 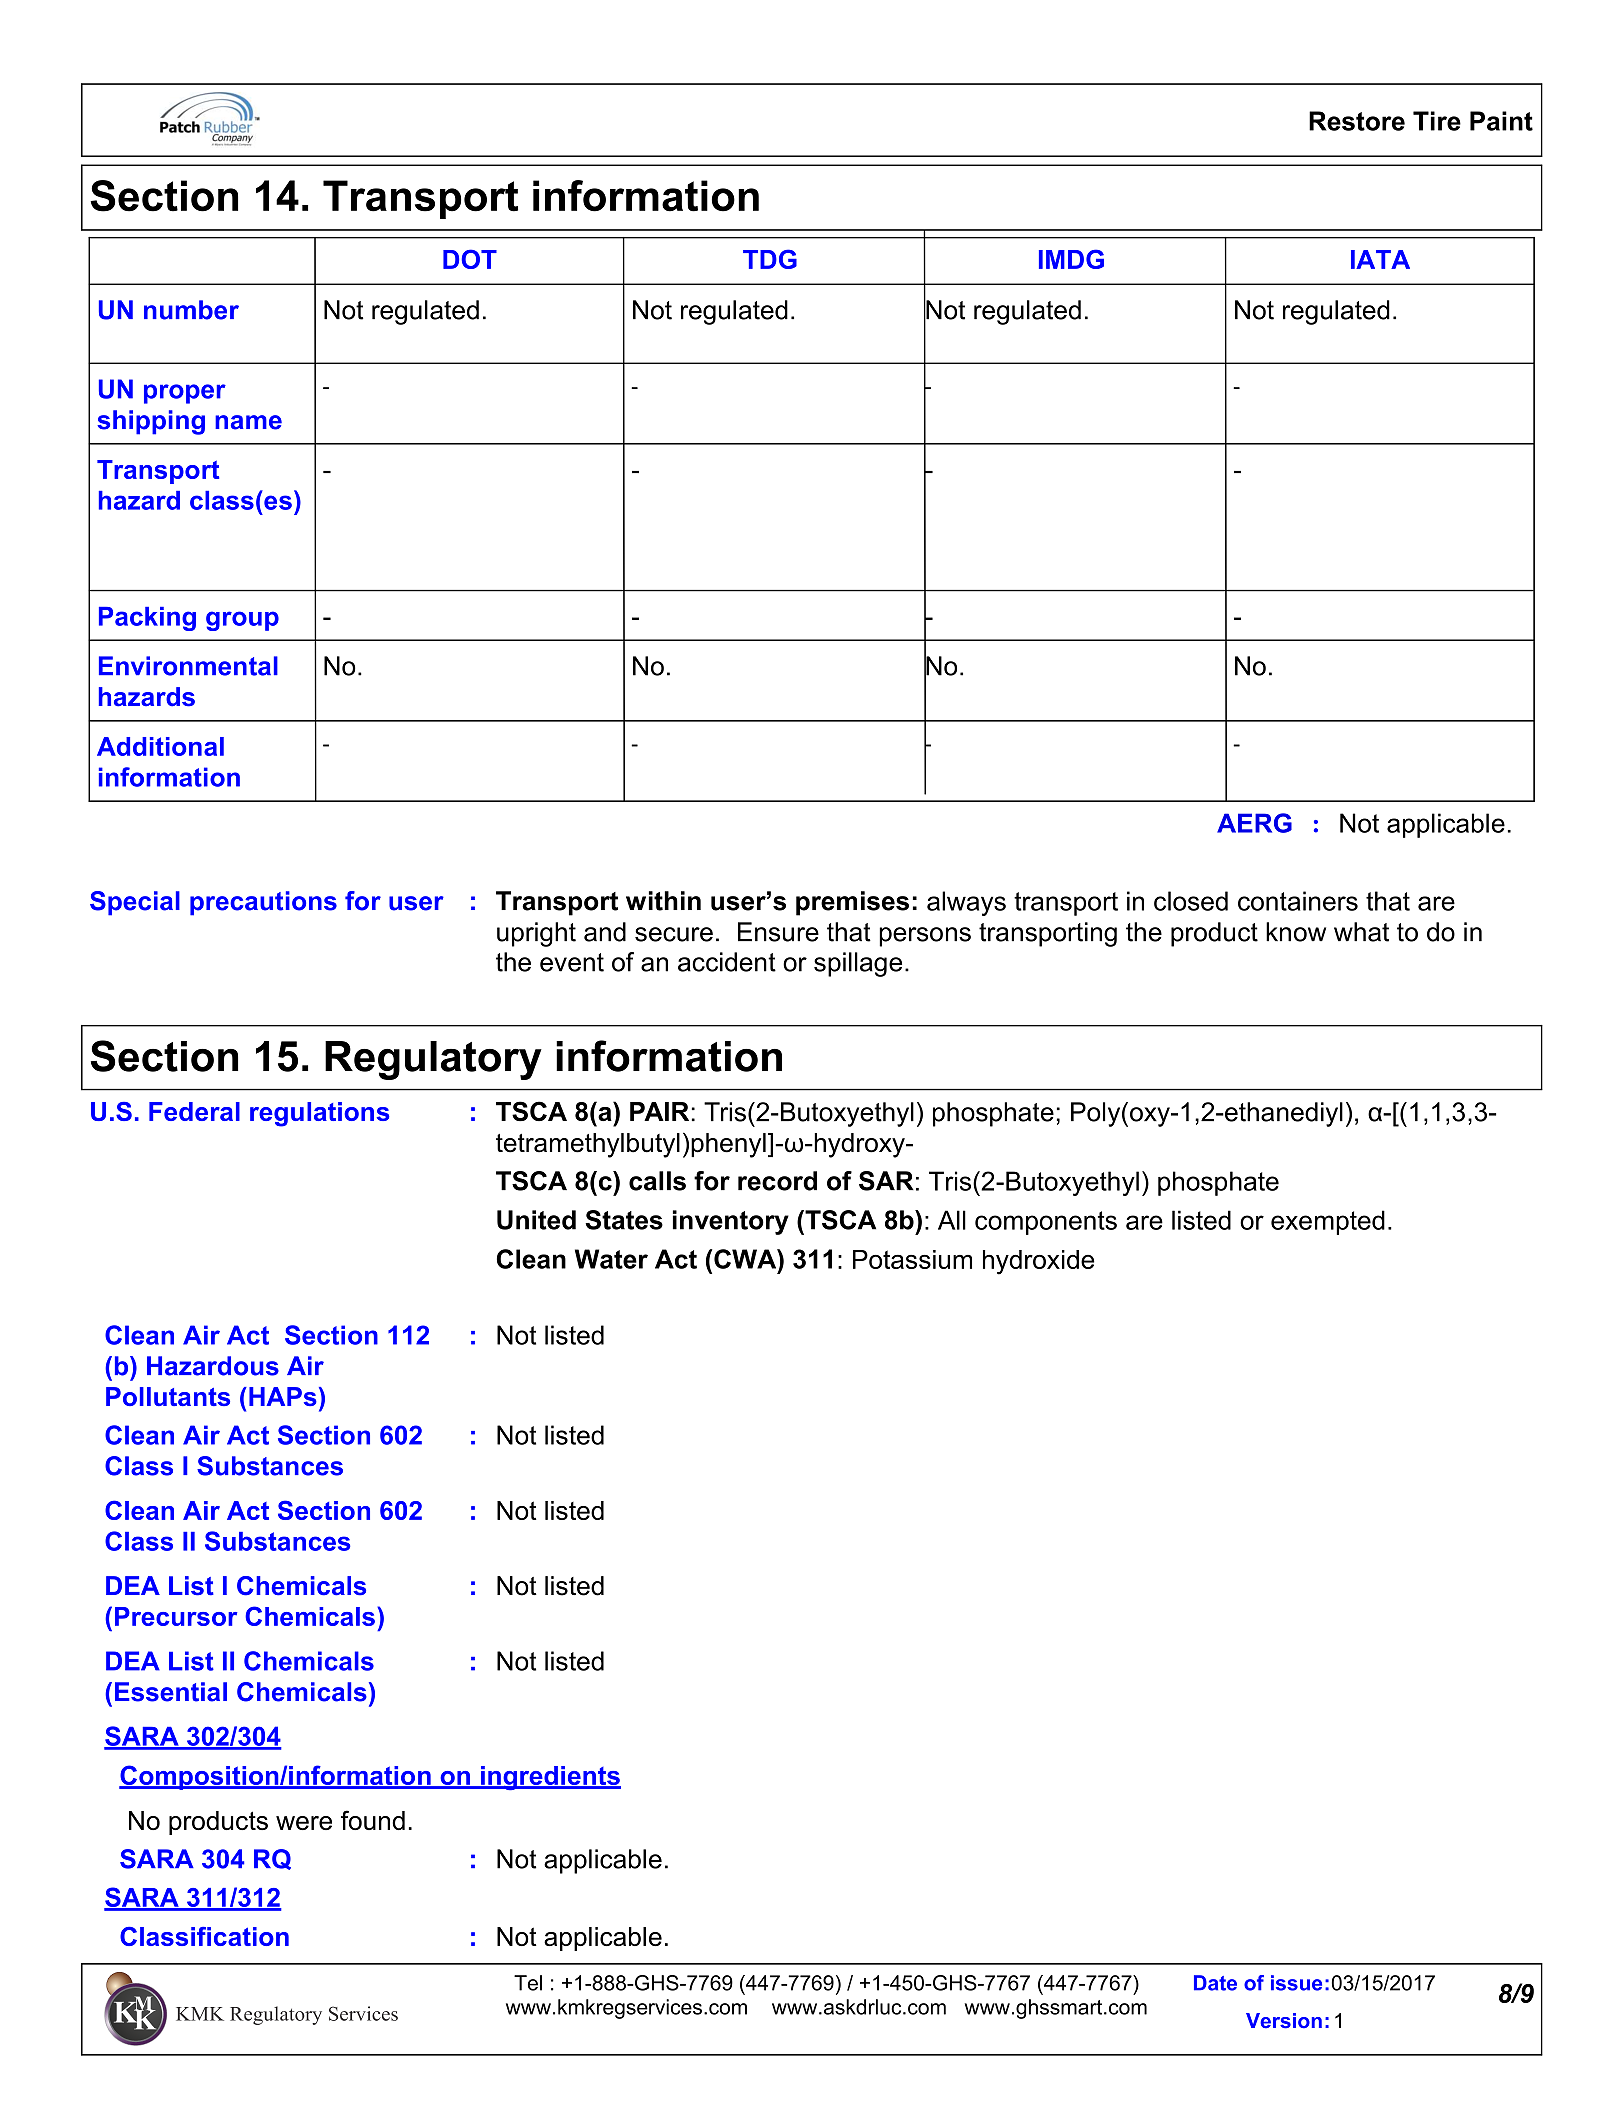 What do you see at coordinates (304, 1823) in the page?
I see `were` at bounding box center [304, 1823].
